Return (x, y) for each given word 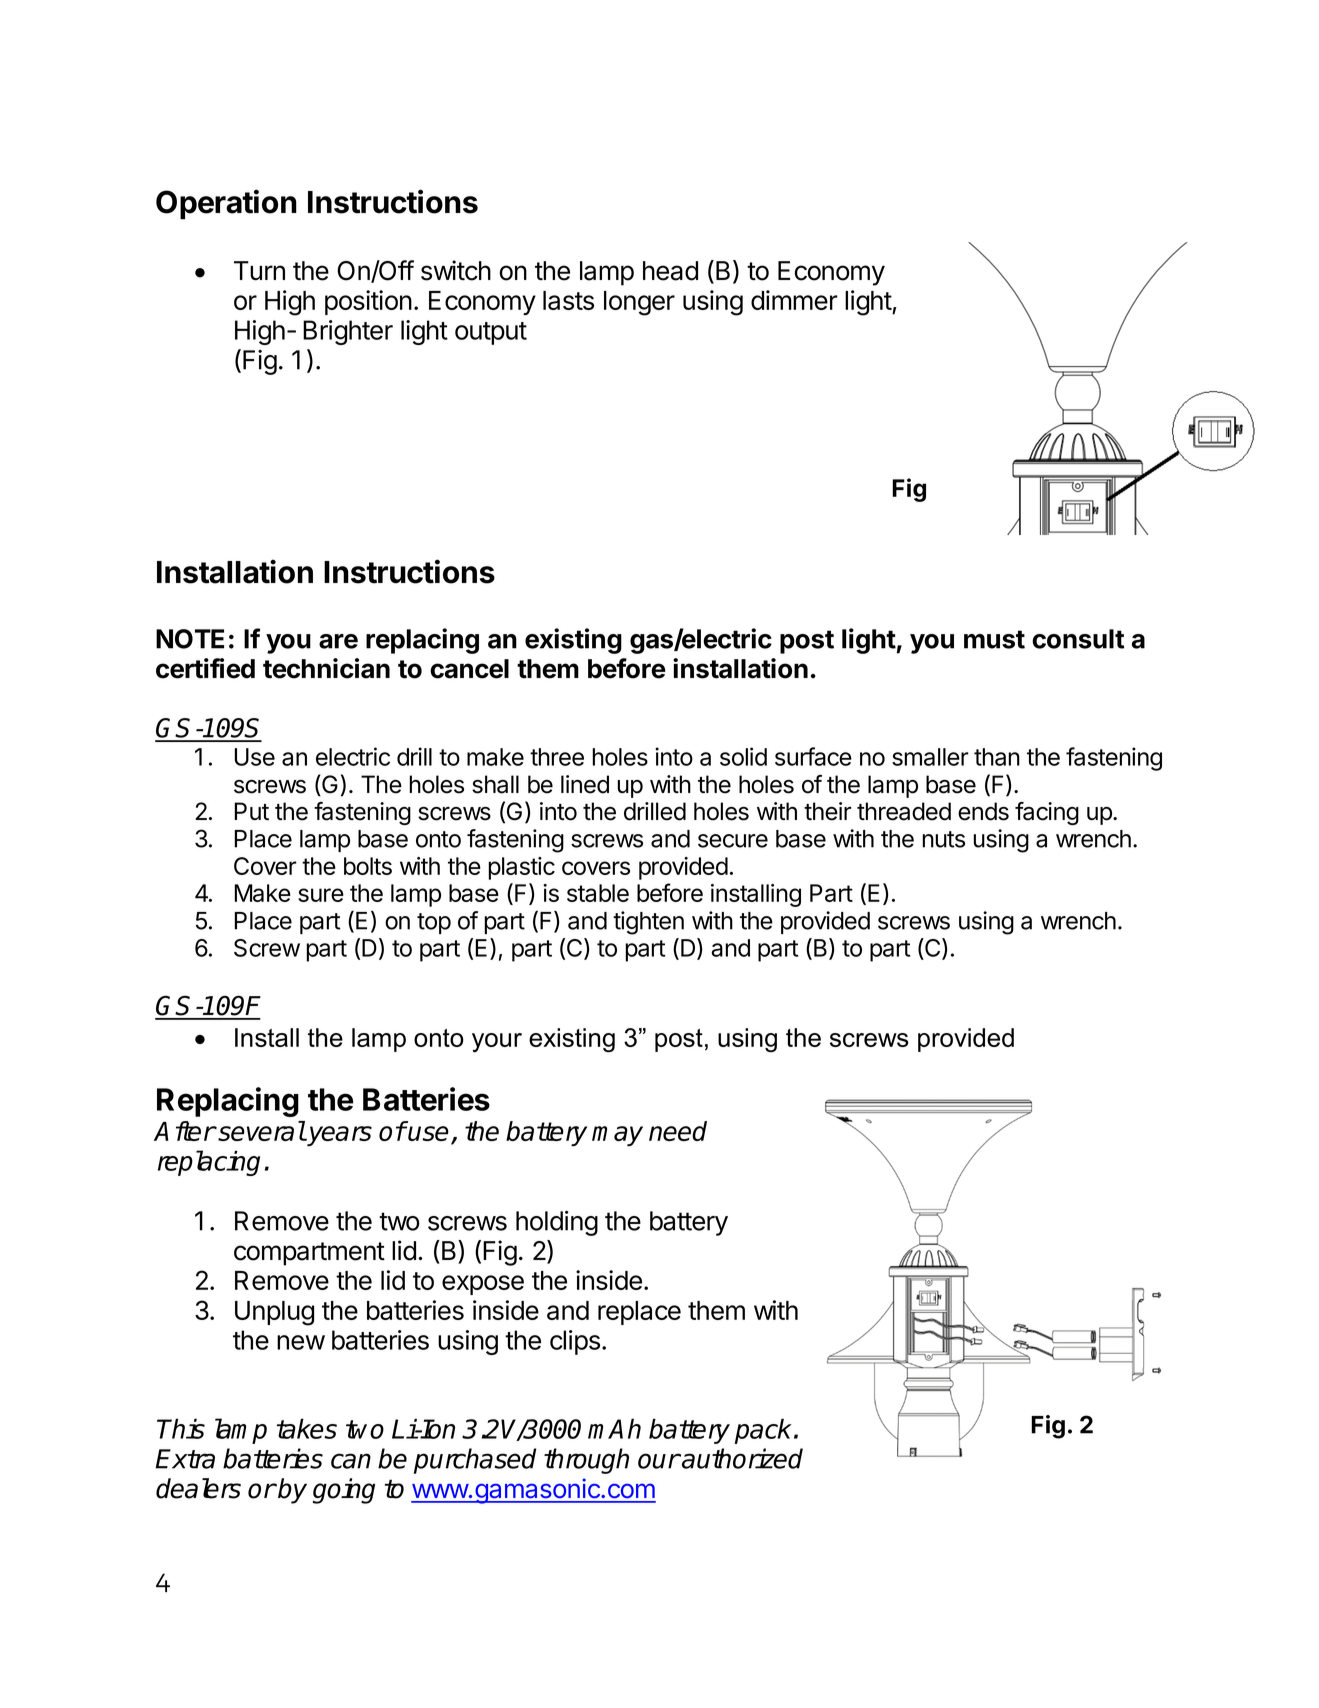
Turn (259, 271)
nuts (943, 839)
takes (306, 1428)
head (670, 271)
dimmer (794, 300)
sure (321, 895)
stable (598, 893)
